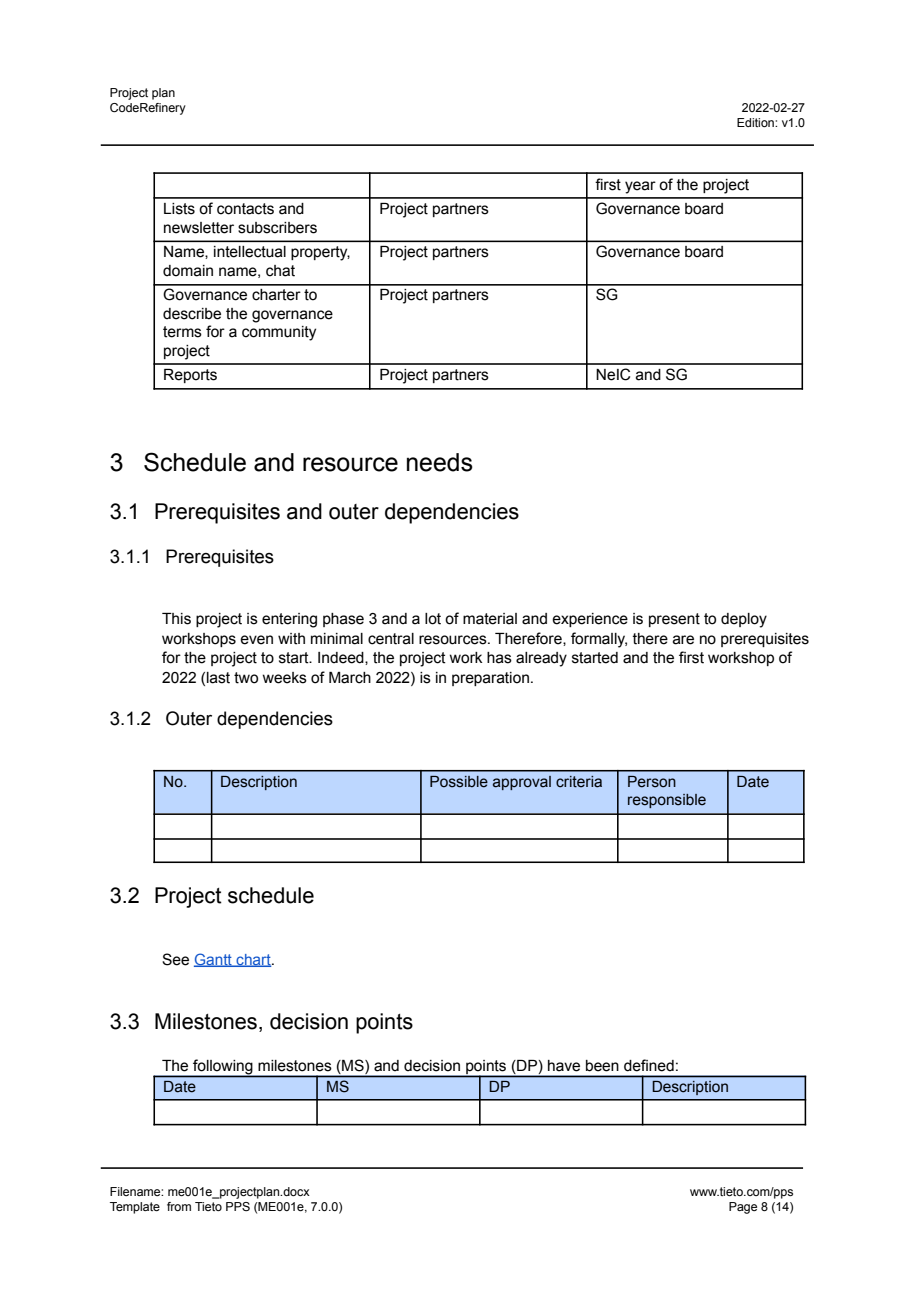 The image size is (924, 1307). What do you see at coordinates (179, 209) in the screenshot?
I see `Lists` at bounding box center [179, 209].
